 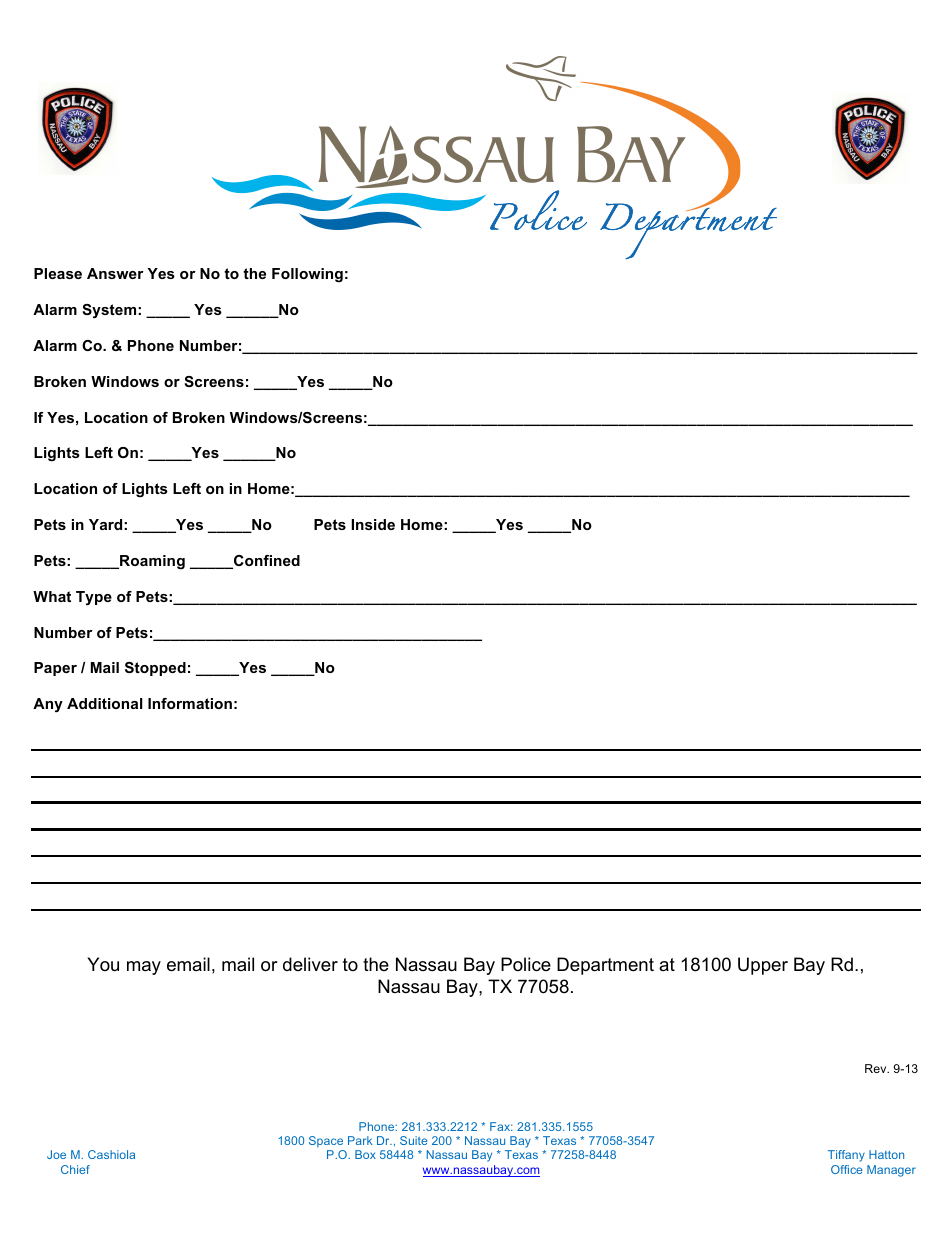 What do you see at coordinates (155, 669) in the image?
I see `Stopped` at bounding box center [155, 669].
